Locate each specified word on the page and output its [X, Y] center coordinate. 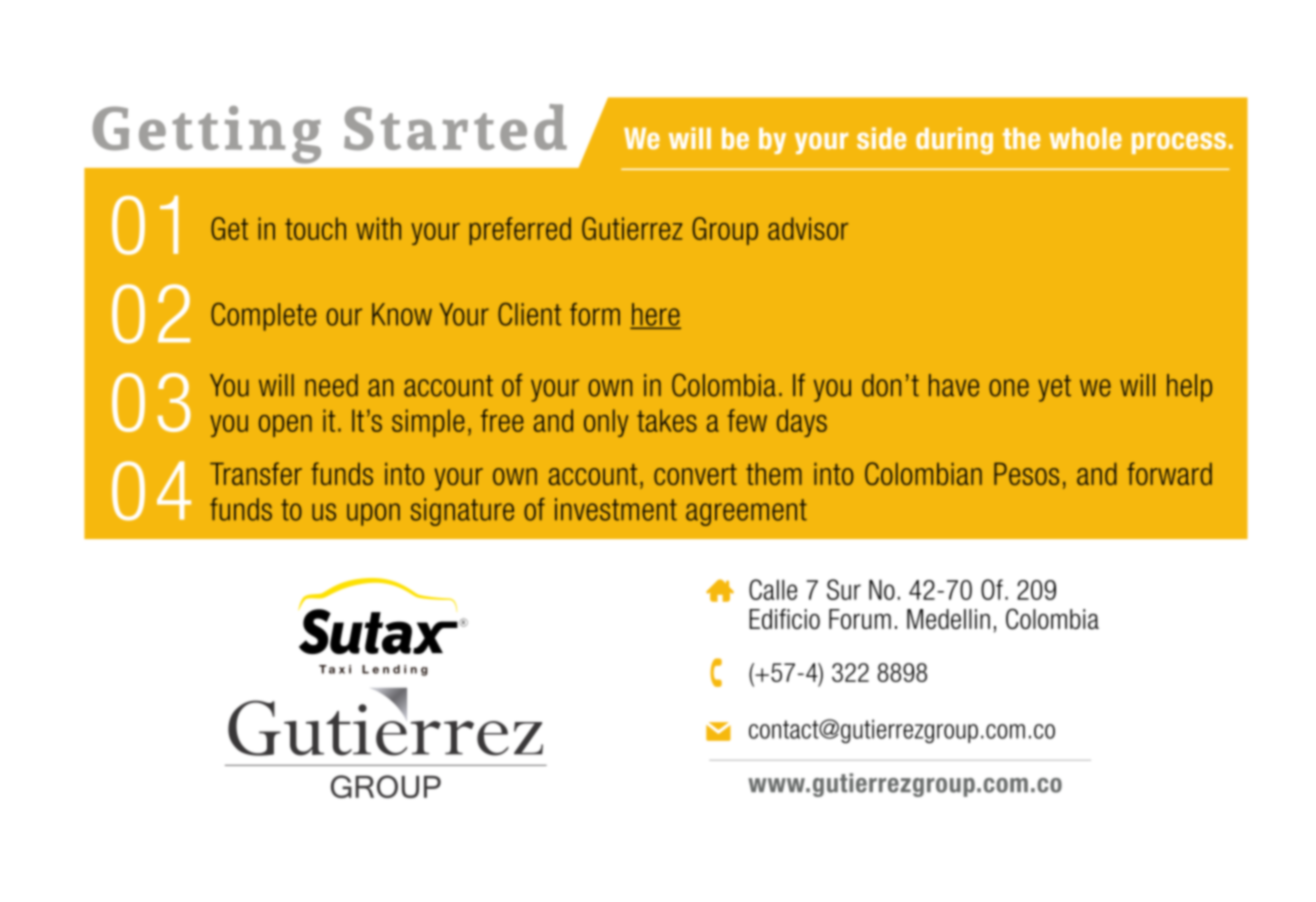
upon [373, 514]
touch [315, 228]
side [881, 138]
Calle [773, 589]
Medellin [948, 619]
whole [1085, 138]
